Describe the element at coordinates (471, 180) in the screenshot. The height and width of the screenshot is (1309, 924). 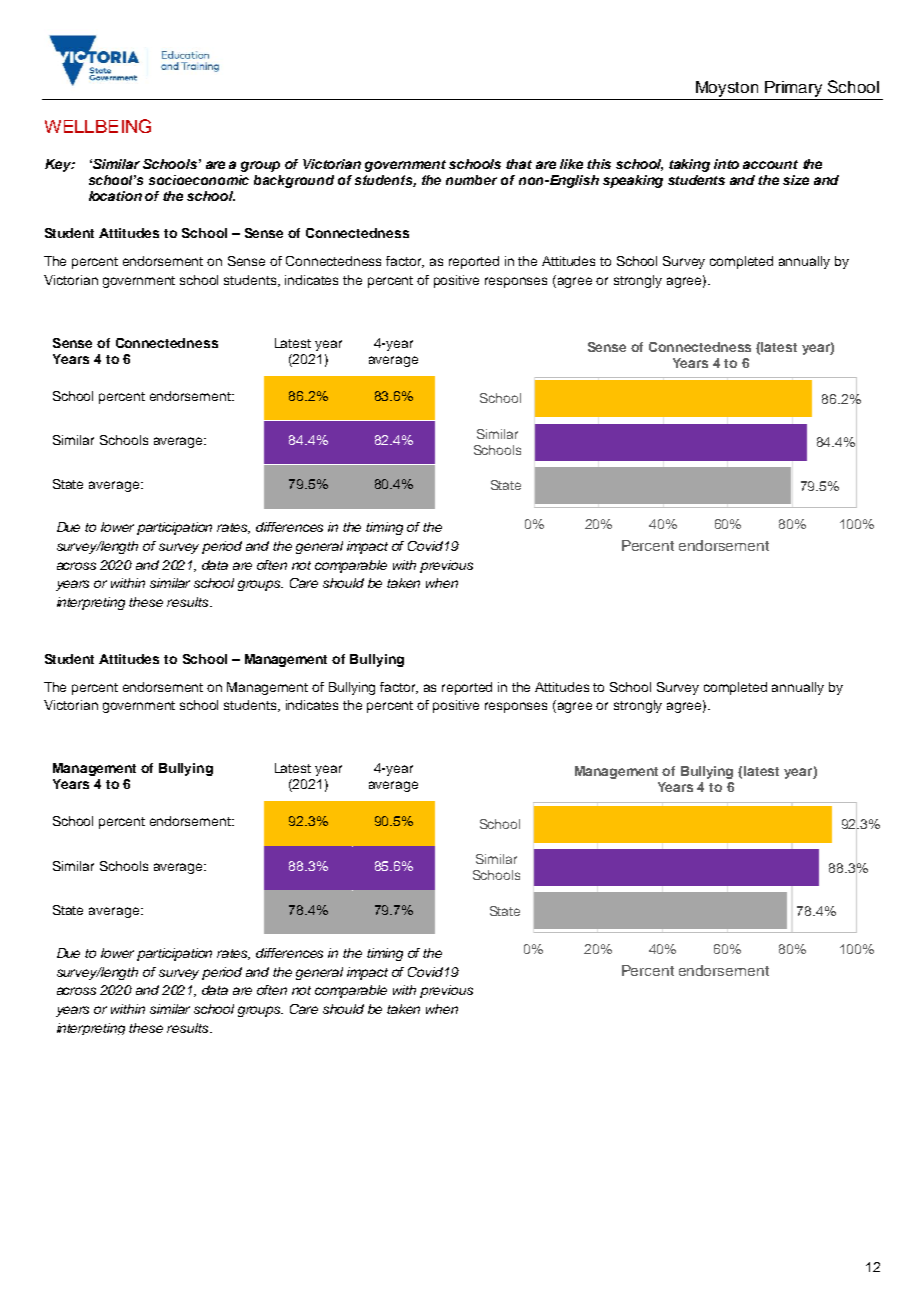
I see `number` at that location.
